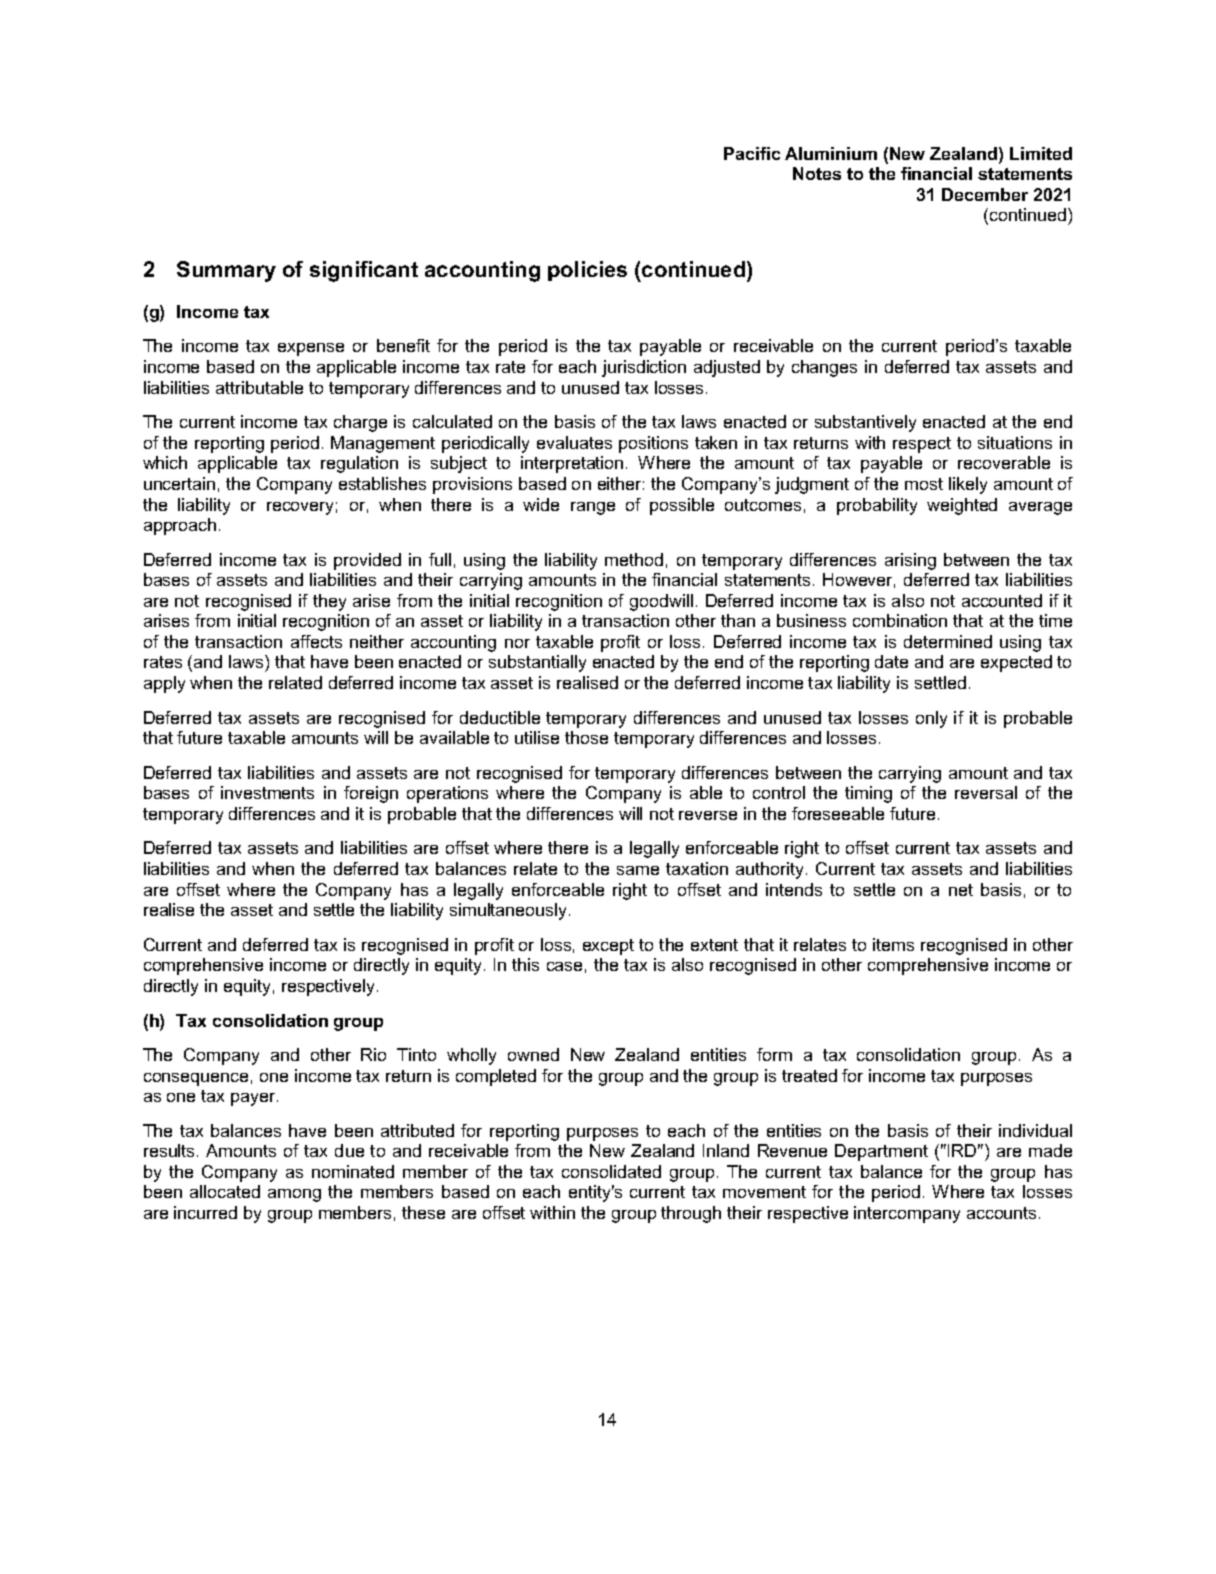 This screenshot has height=1574, width=1216. What do you see at coordinates (574, 442) in the screenshot?
I see `evaluates` at bounding box center [574, 442].
